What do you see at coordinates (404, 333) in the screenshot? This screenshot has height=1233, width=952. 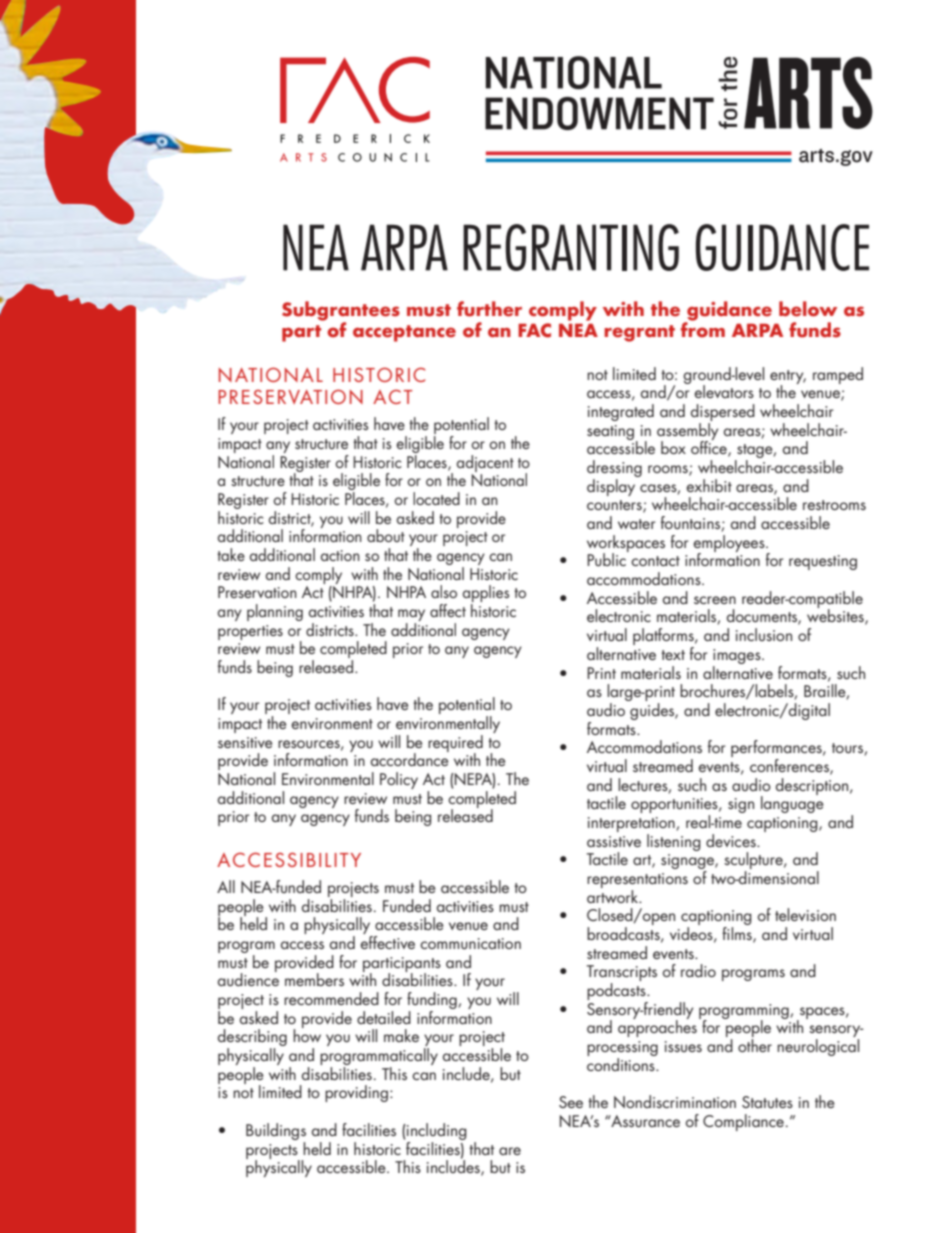 I see `acceptance` at bounding box center [404, 333].
